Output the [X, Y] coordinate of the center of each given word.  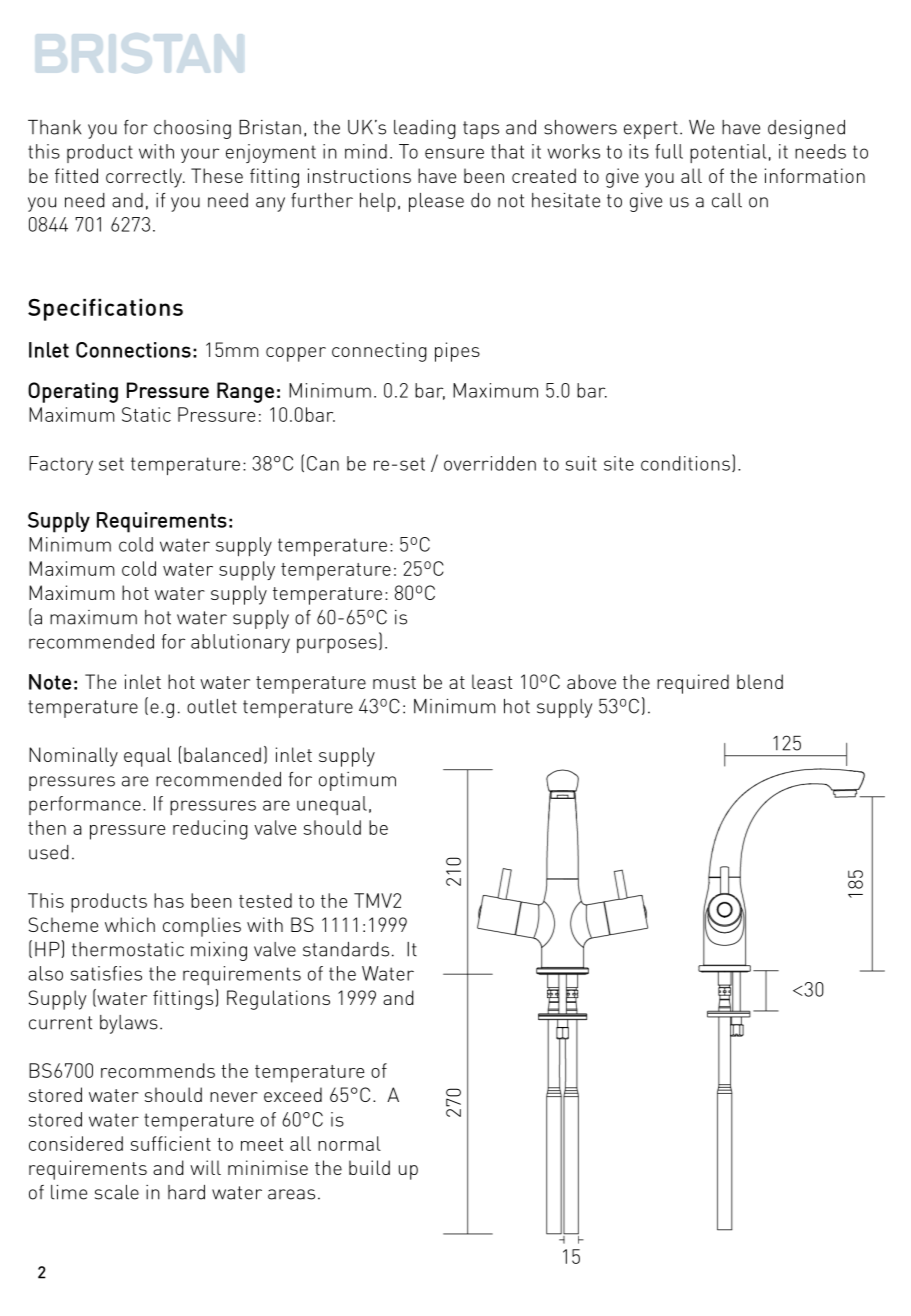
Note [50, 682]
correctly [145, 178]
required [693, 684]
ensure [454, 153]
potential [728, 153]
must [394, 682]
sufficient [170, 1143]
